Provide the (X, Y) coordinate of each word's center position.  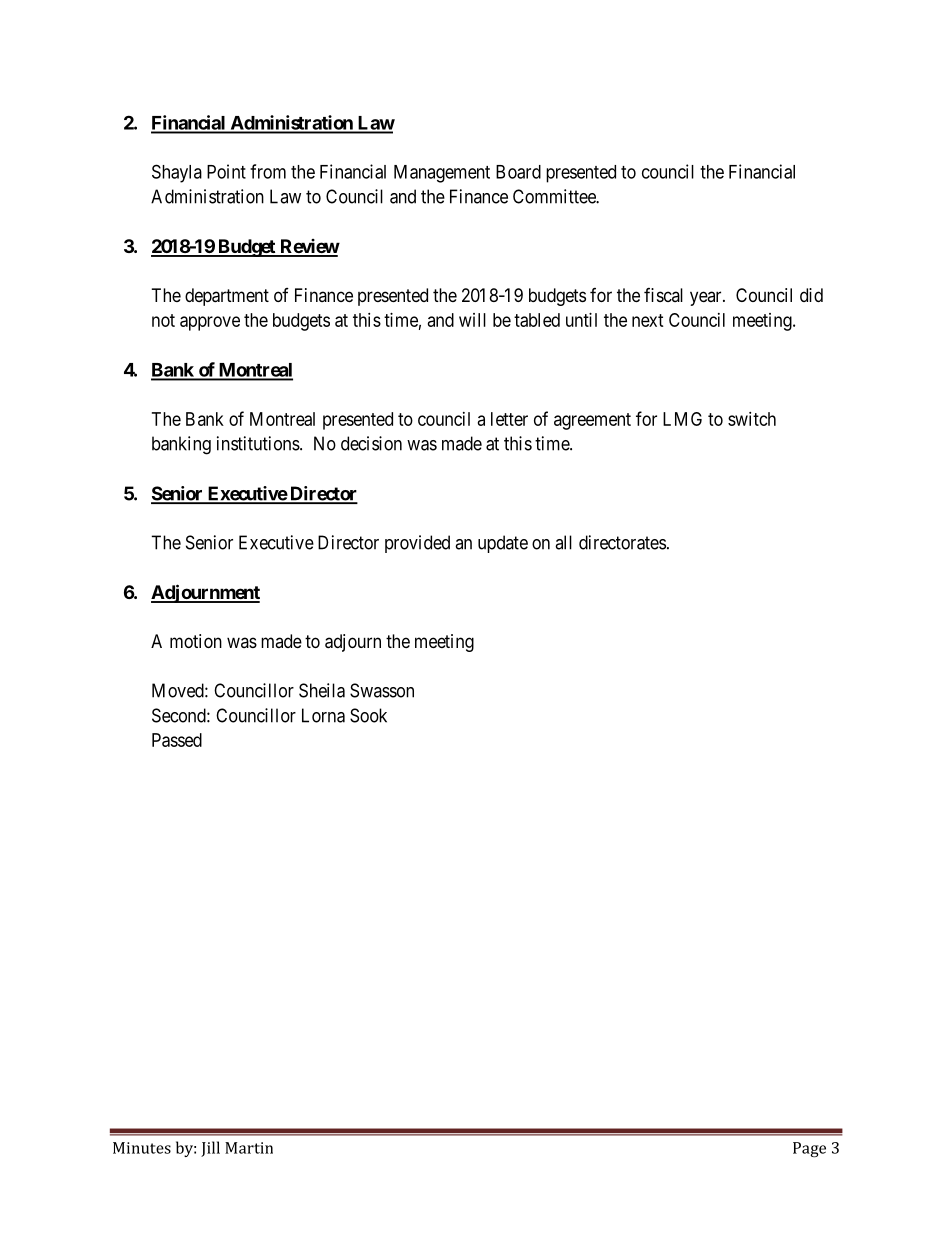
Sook (368, 715)
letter (509, 419)
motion (196, 641)
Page (809, 1149)
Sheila (322, 690)
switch (752, 419)
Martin (249, 1148)
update (503, 544)
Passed (177, 740)
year (707, 298)
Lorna (323, 715)
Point (226, 171)
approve (210, 323)
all (563, 542)
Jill (210, 1149)
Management (442, 174)
